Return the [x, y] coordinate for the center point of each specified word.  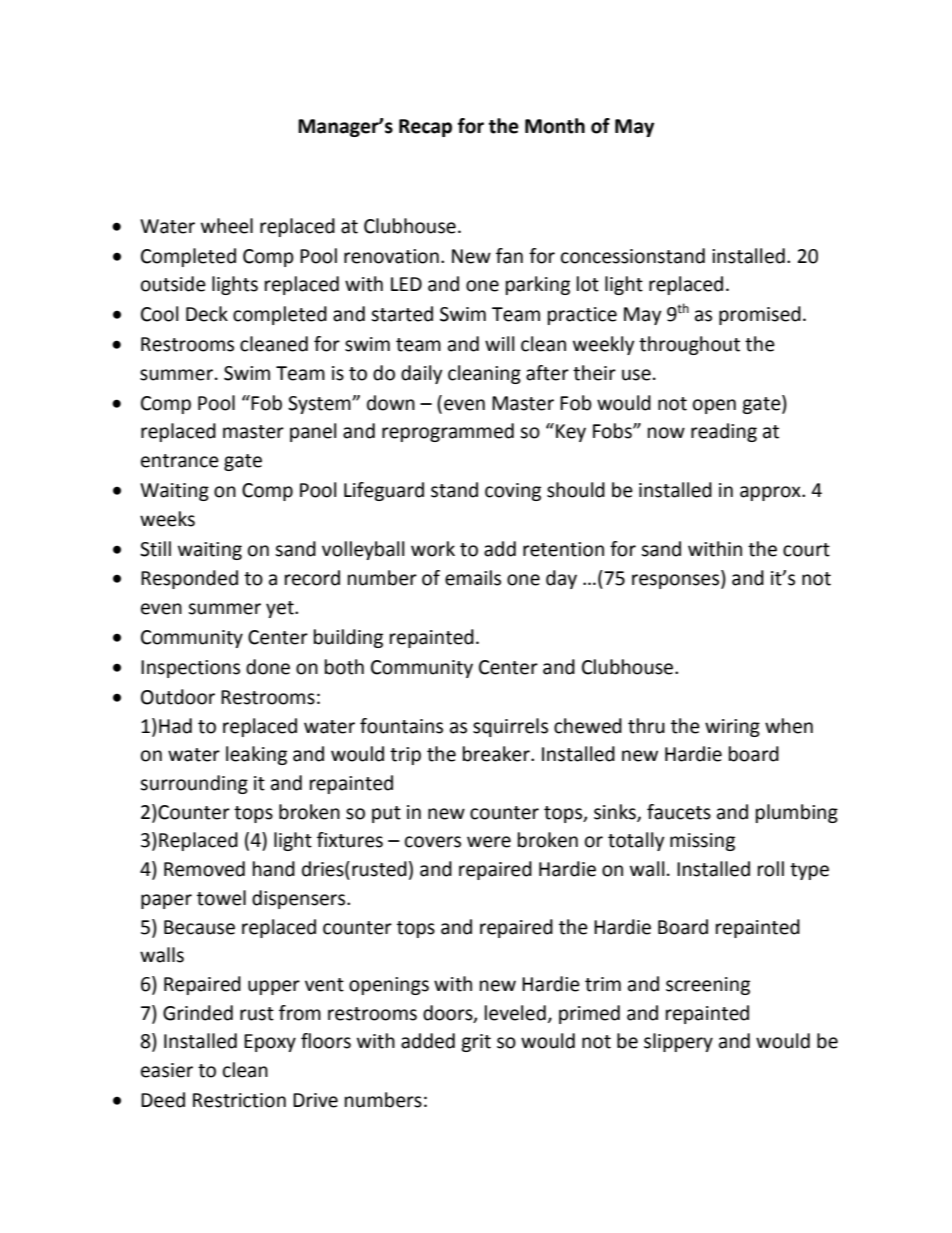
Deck [207, 314]
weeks [167, 519]
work [433, 549]
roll [771, 869]
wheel [227, 226]
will [499, 343]
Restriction [239, 1100]
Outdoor [178, 697]
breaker [497, 754]
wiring [732, 728]
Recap [425, 128]
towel [221, 898]
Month [555, 126]
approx [771, 493]
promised [760, 315]
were [489, 842]
